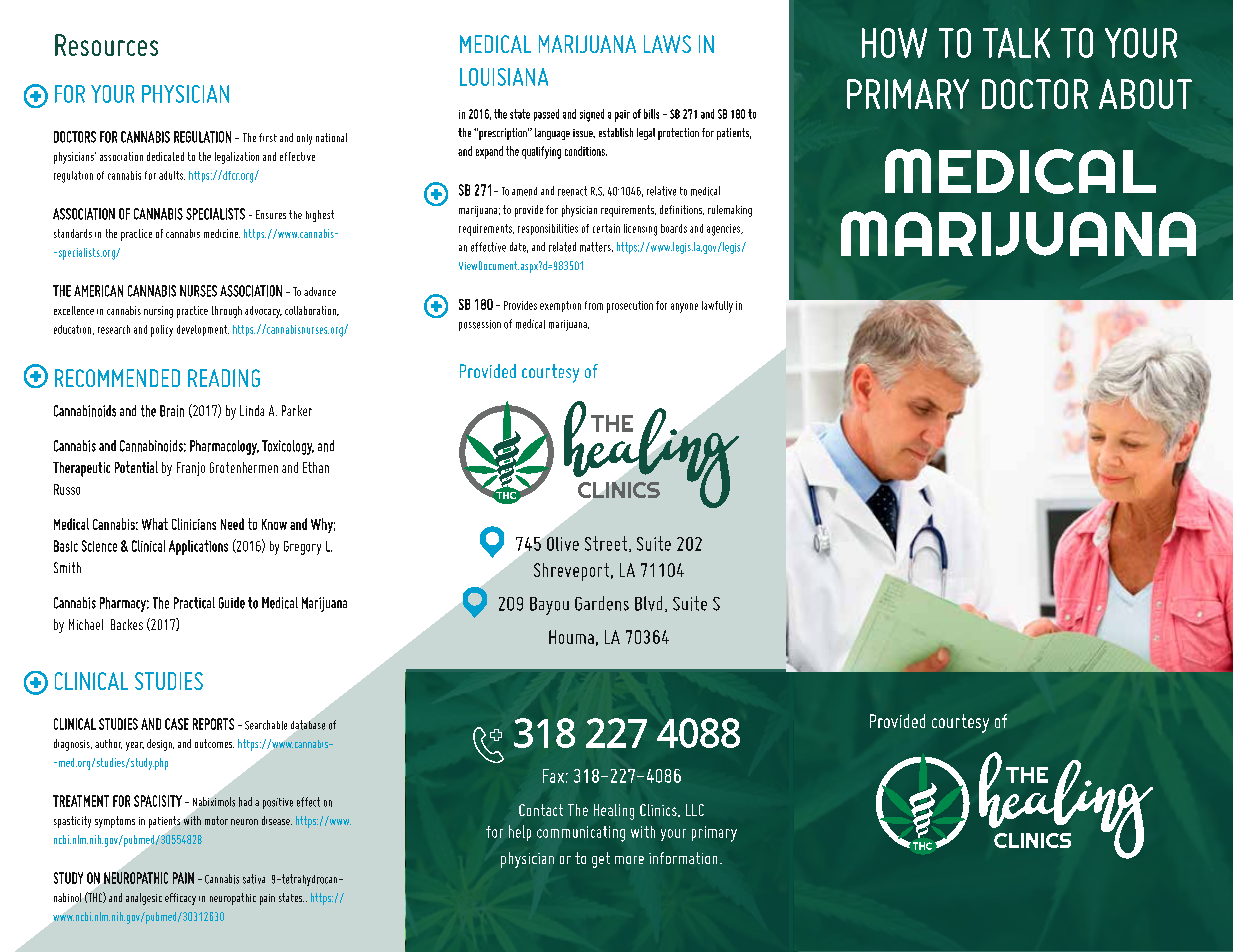 The height and width of the page is (952, 1233). Describe the element at coordinates (1016, 43) in the page. I see `TALK` at that location.
